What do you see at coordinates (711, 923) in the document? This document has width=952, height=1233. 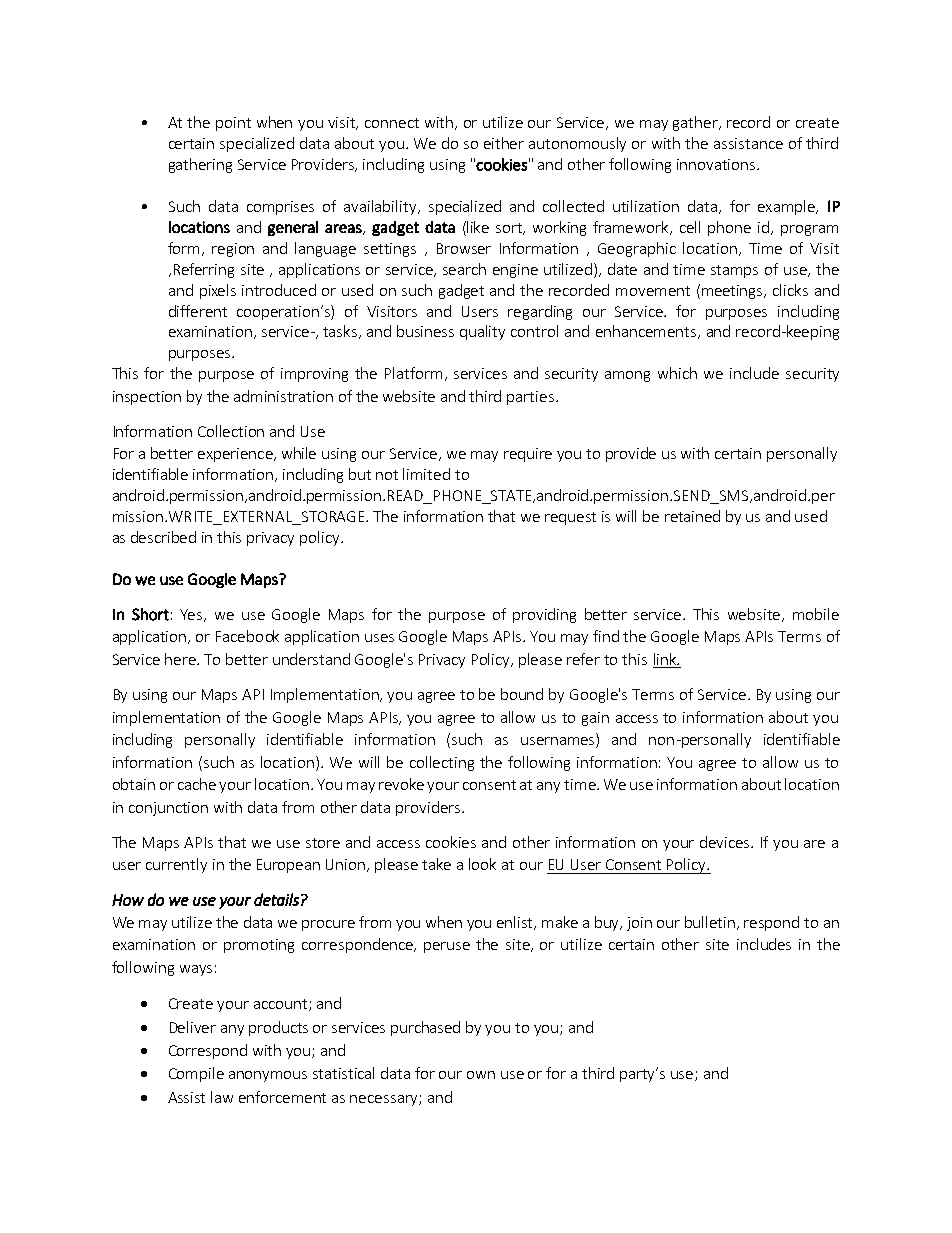 I see `bulletin` at bounding box center [711, 923].
